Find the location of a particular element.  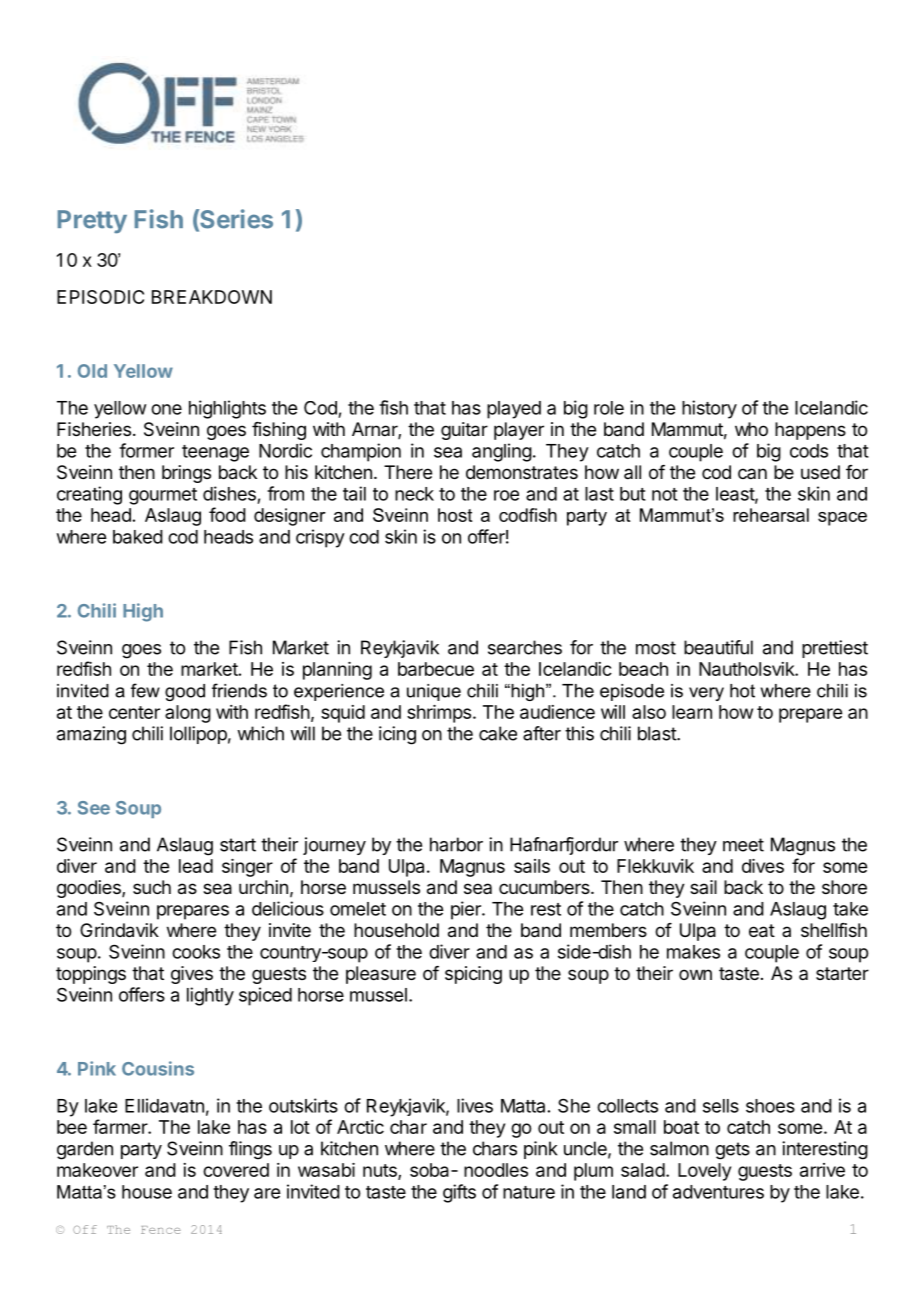

Fence is located at coordinates (161, 1230).
